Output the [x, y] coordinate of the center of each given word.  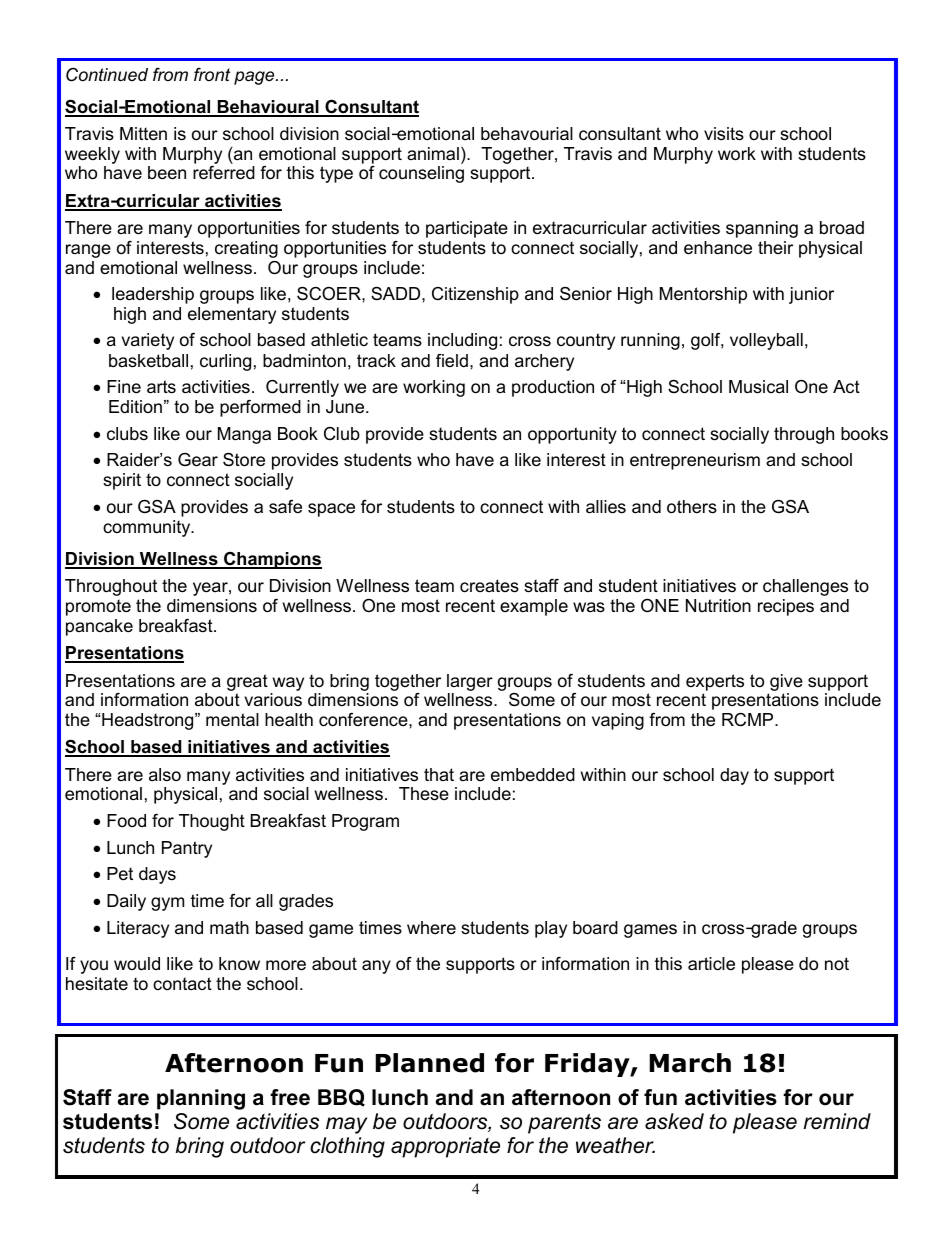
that [439, 774]
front [212, 74]
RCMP [749, 719]
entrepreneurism [695, 461]
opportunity [572, 435]
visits [724, 134]
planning [201, 1099]
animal [433, 153]
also [165, 774]
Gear [198, 460]
